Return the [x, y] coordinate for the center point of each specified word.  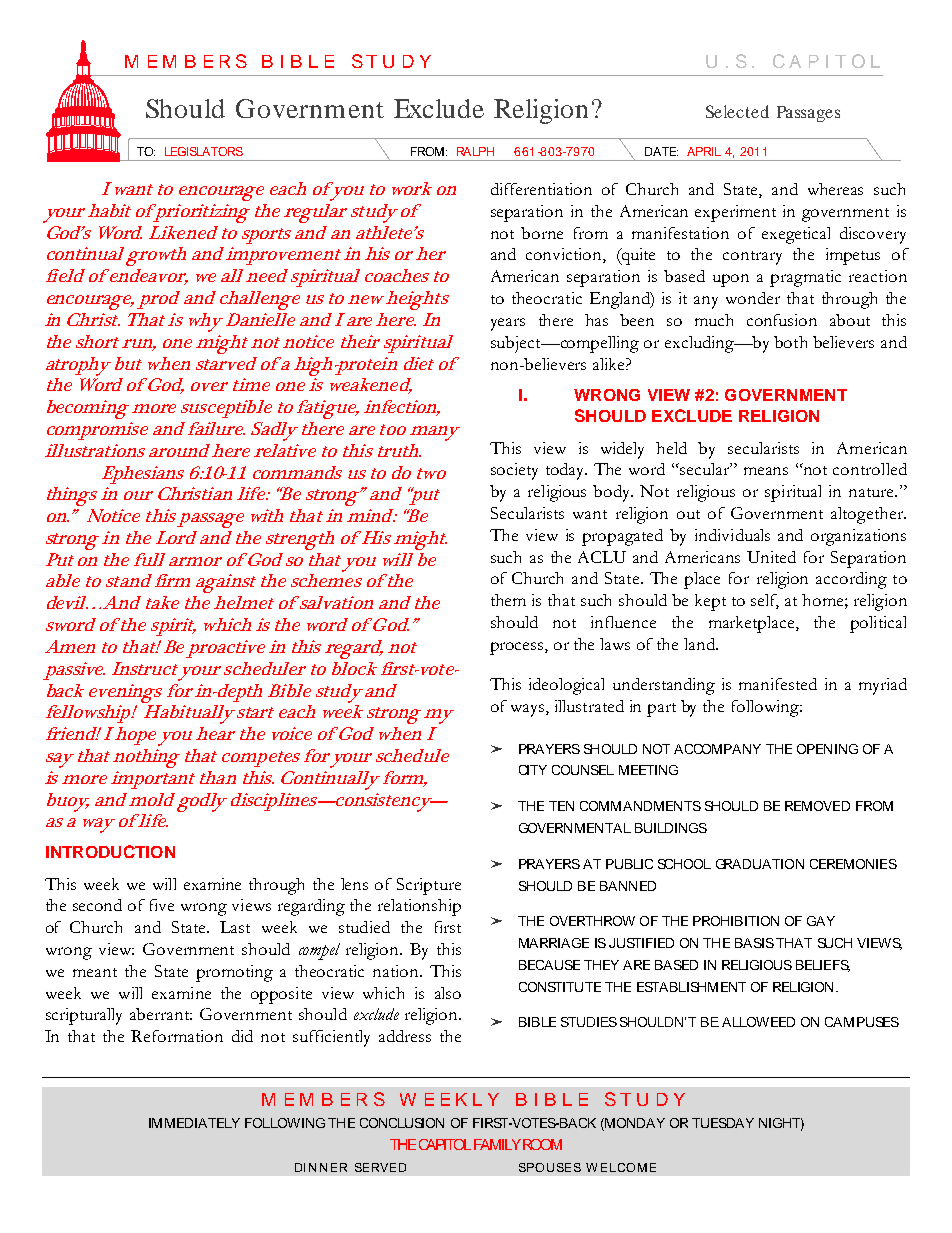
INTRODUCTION [110, 851]
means [766, 471]
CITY [533, 770]
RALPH [475, 151]
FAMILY [497, 1144]
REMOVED [817, 806]
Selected [737, 111]
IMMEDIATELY [194, 1123]
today [566, 471]
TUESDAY [723, 1123]
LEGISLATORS [204, 151]
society [514, 471]
